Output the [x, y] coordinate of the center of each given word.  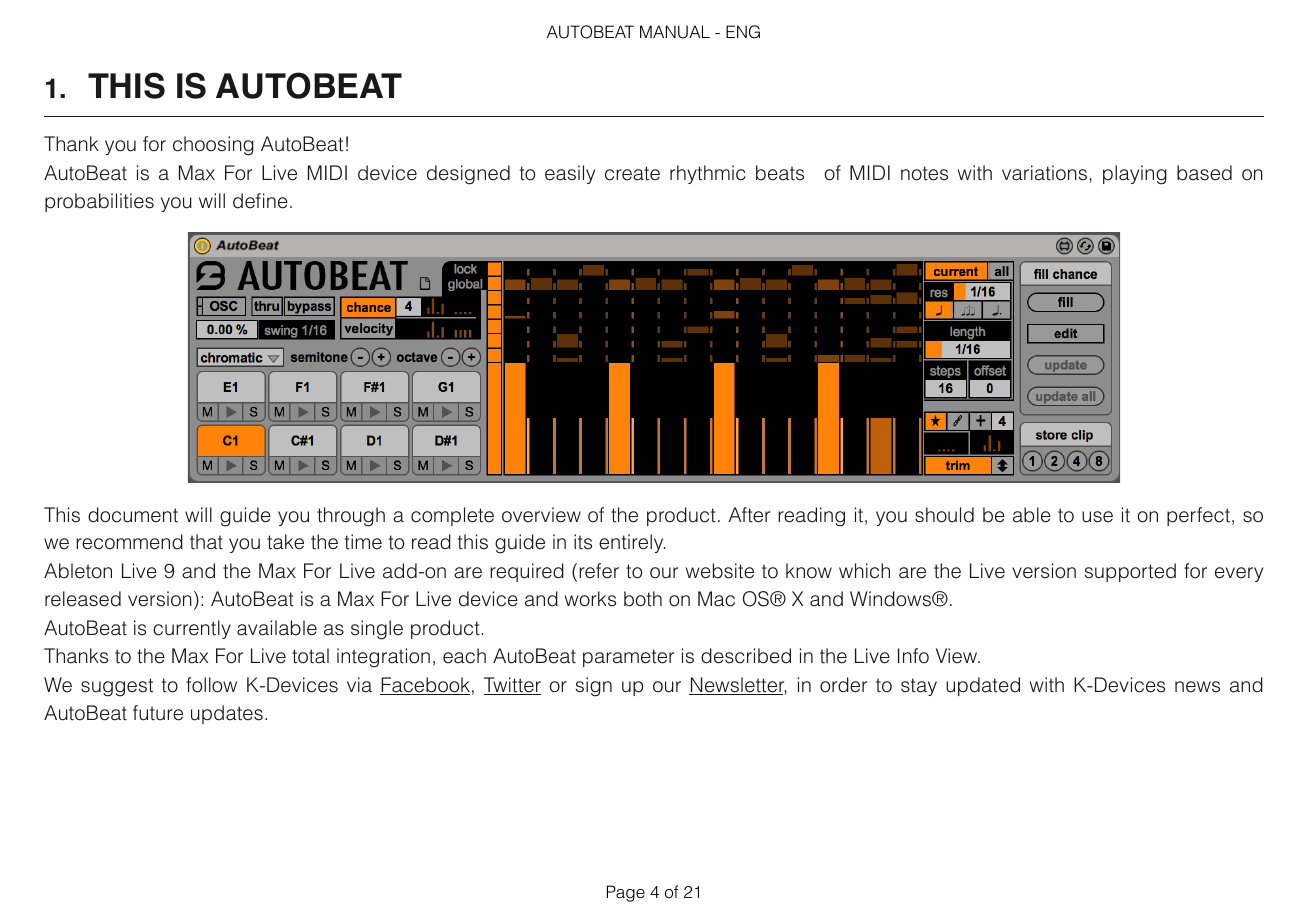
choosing [213, 146]
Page [626, 893]
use [1097, 517]
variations [1044, 173]
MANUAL [675, 32]
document [133, 515]
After [749, 515]
